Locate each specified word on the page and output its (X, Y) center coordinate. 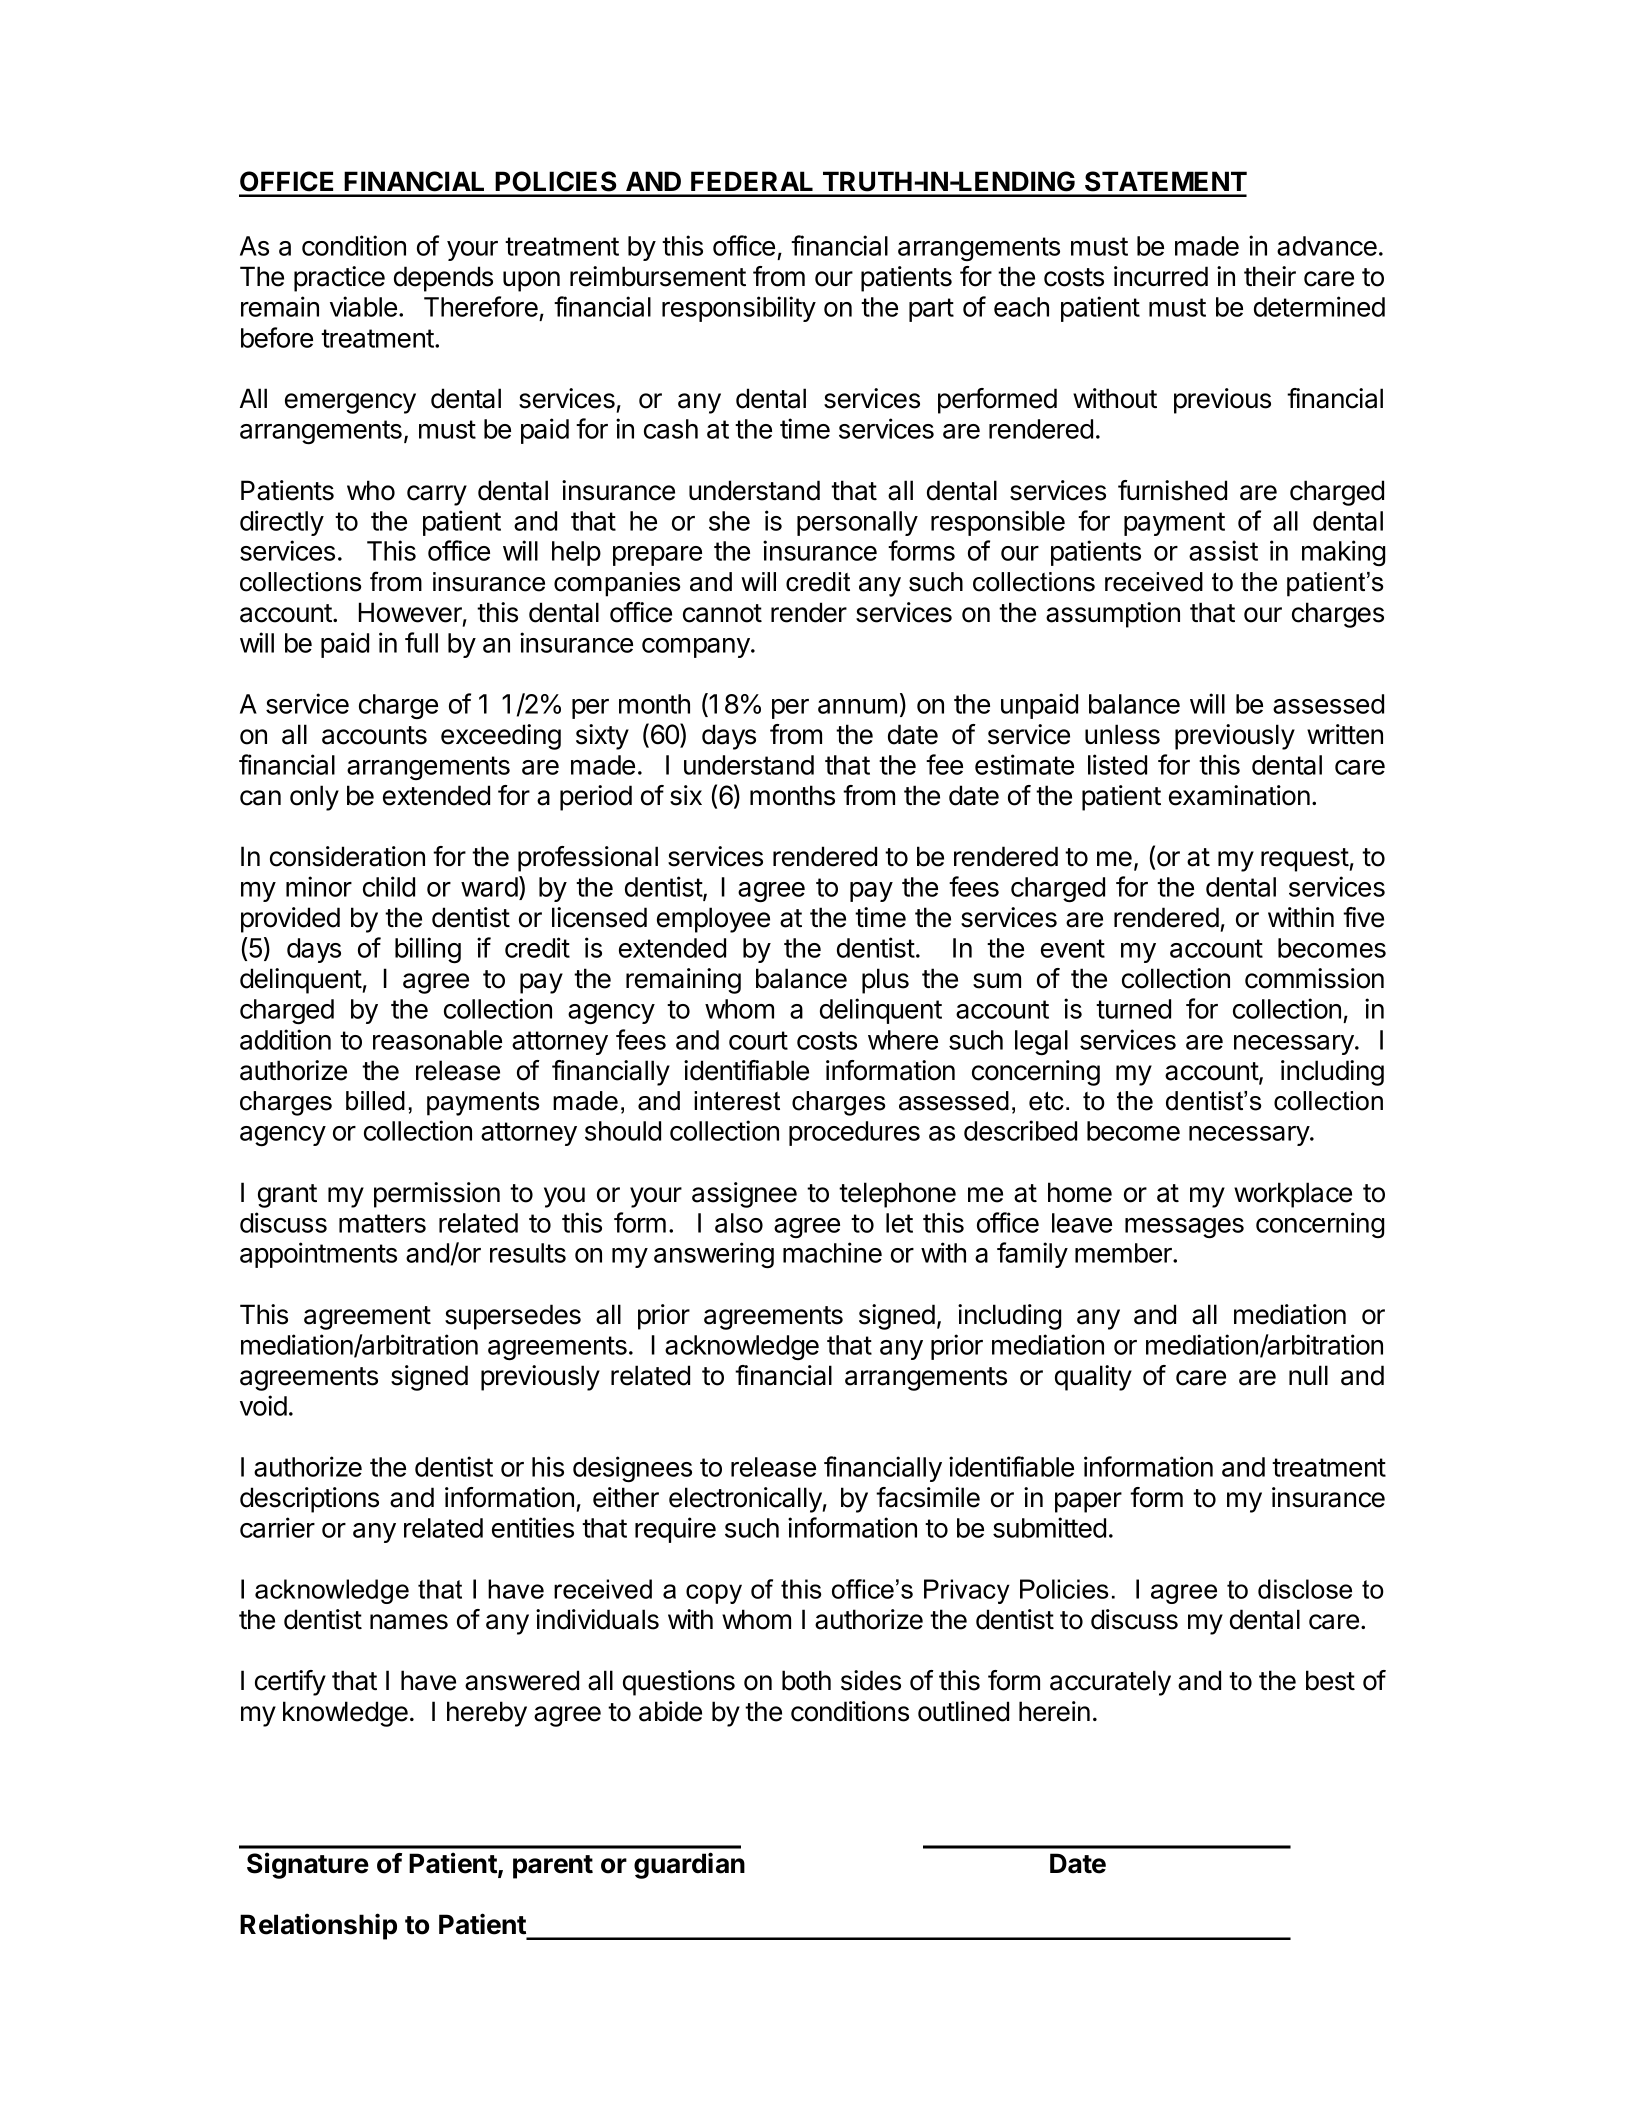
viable (363, 306)
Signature (308, 1865)
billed (375, 1101)
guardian (689, 1865)
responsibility (739, 309)
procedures (854, 1133)
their (1270, 276)
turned (1133, 1009)
